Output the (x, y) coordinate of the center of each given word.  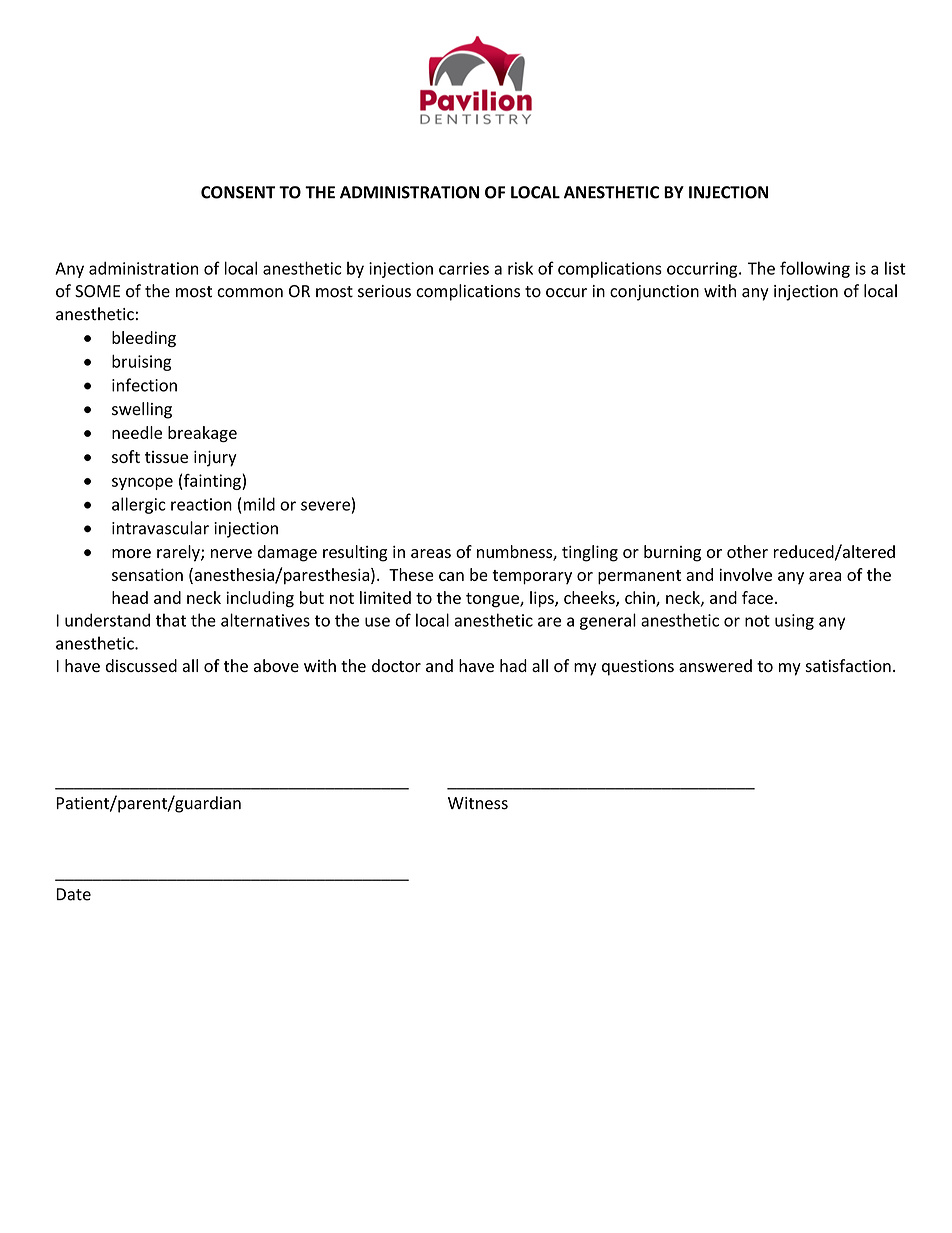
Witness (478, 803)
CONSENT (238, 192)
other (747, 551)
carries (464, 268)
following (815, 269)
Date (73, 894)
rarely (179, 553)
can (451, 576)
